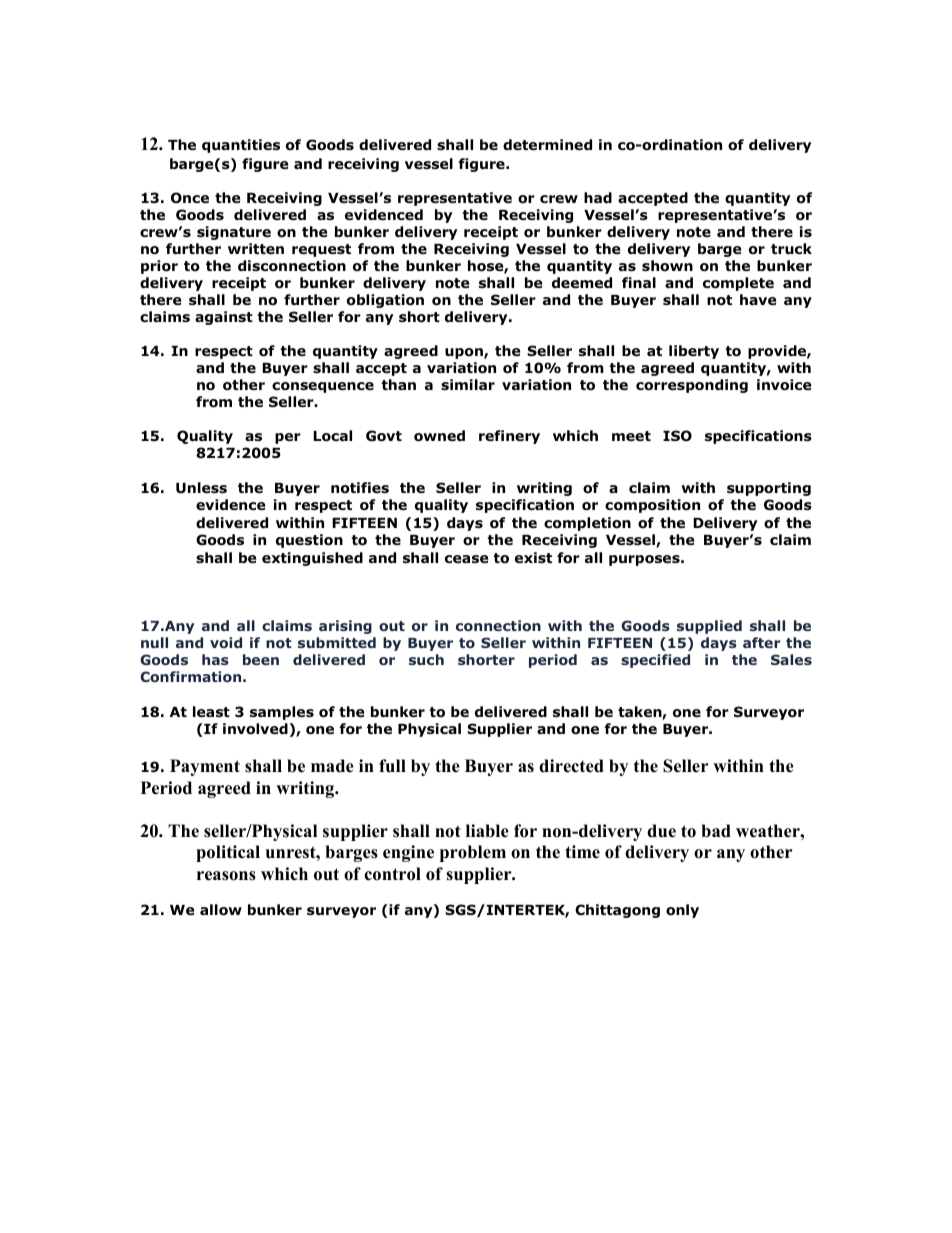 This screenshot has height=1233, width=952. Describe the element at coordinates (682, 911) in the screenshot. I see `only` at that location.
